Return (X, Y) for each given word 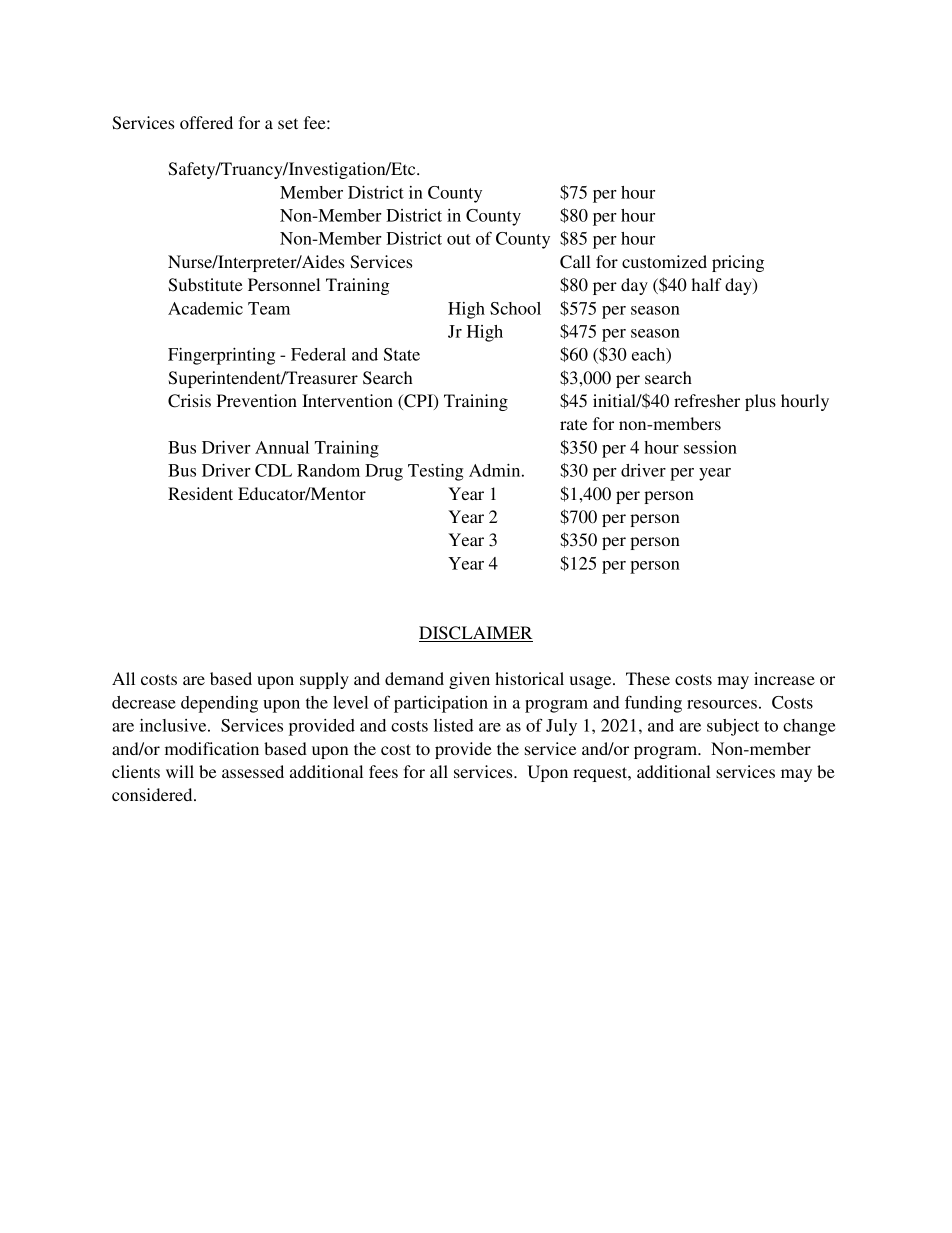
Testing (435, 472)
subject (733, 727)
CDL (273, 470)
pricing (738, 263)
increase (784, 678)
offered (206, 122)
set (288, 123)
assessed (253, 771)
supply (324, 680)
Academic (205, 308)
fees (383, 771)
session (710, 447)
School (515, 308)
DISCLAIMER (476, 634)
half (707, 284)
